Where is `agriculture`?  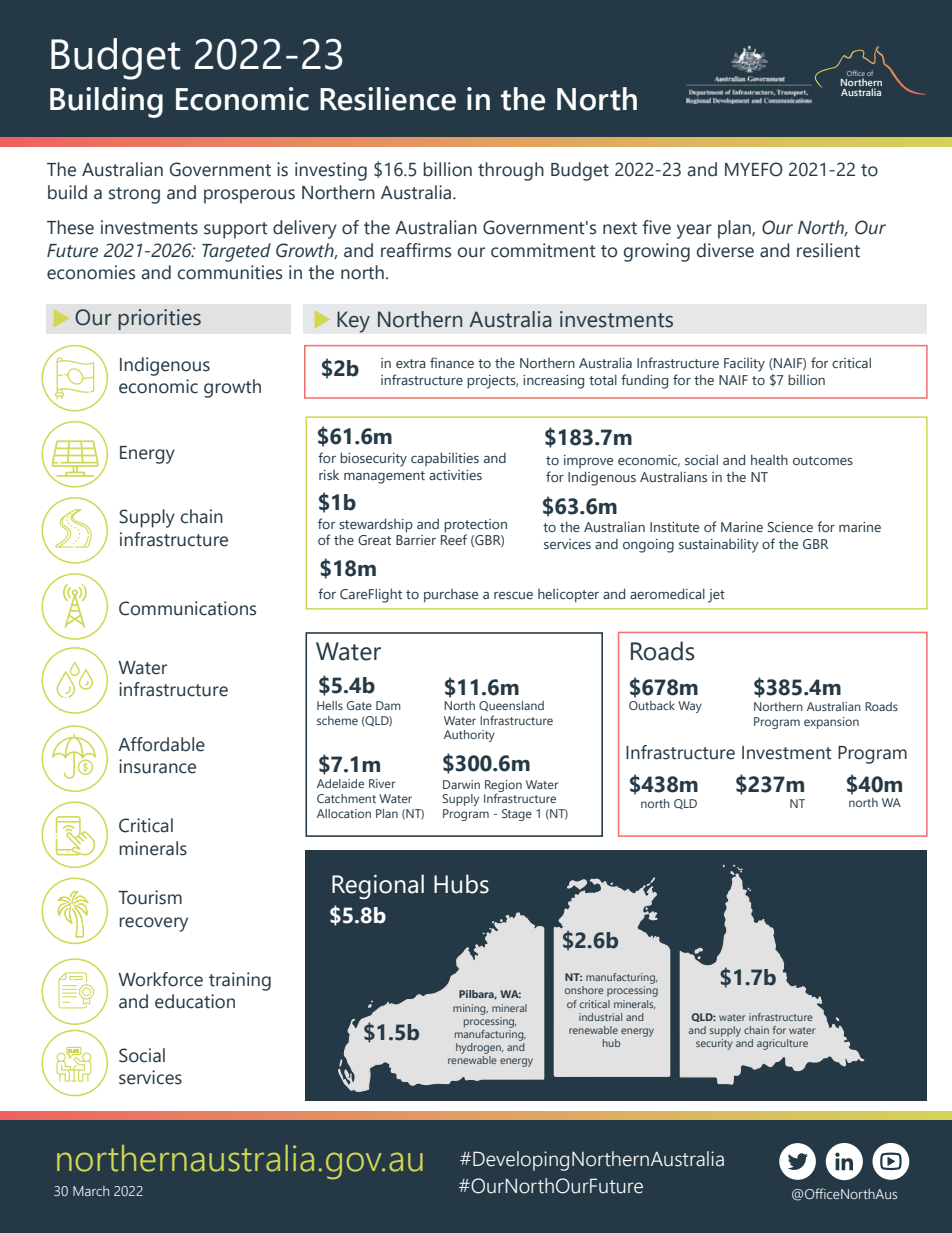 agriculture is located at coordinates (782, 1044).
